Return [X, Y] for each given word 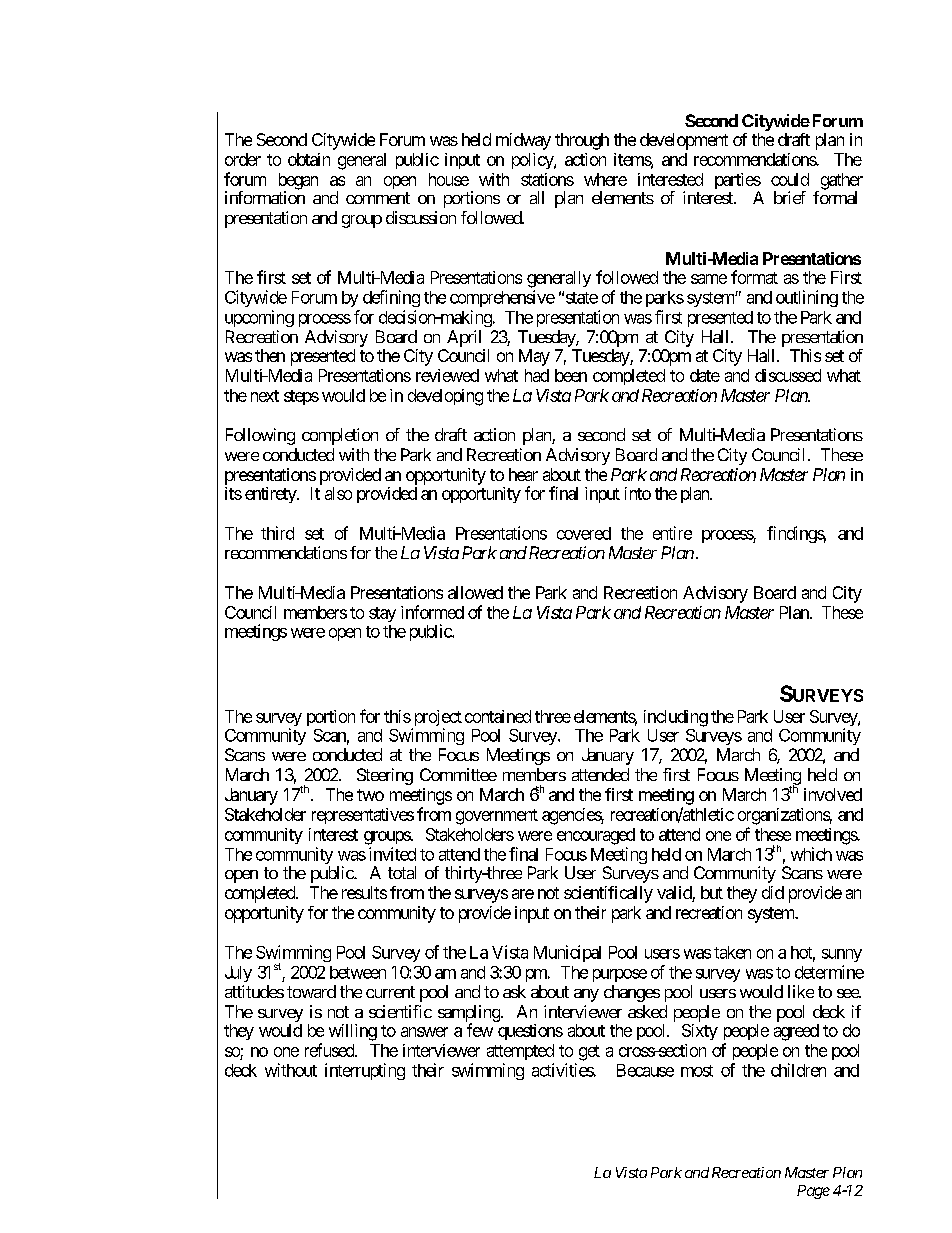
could [790, 179]
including [676, 718]
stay [382, 614]
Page [813, 1192]
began [298, 182]
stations [547, 179]
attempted [520, 1052]
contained [498, 716]
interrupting [365, 1071]
